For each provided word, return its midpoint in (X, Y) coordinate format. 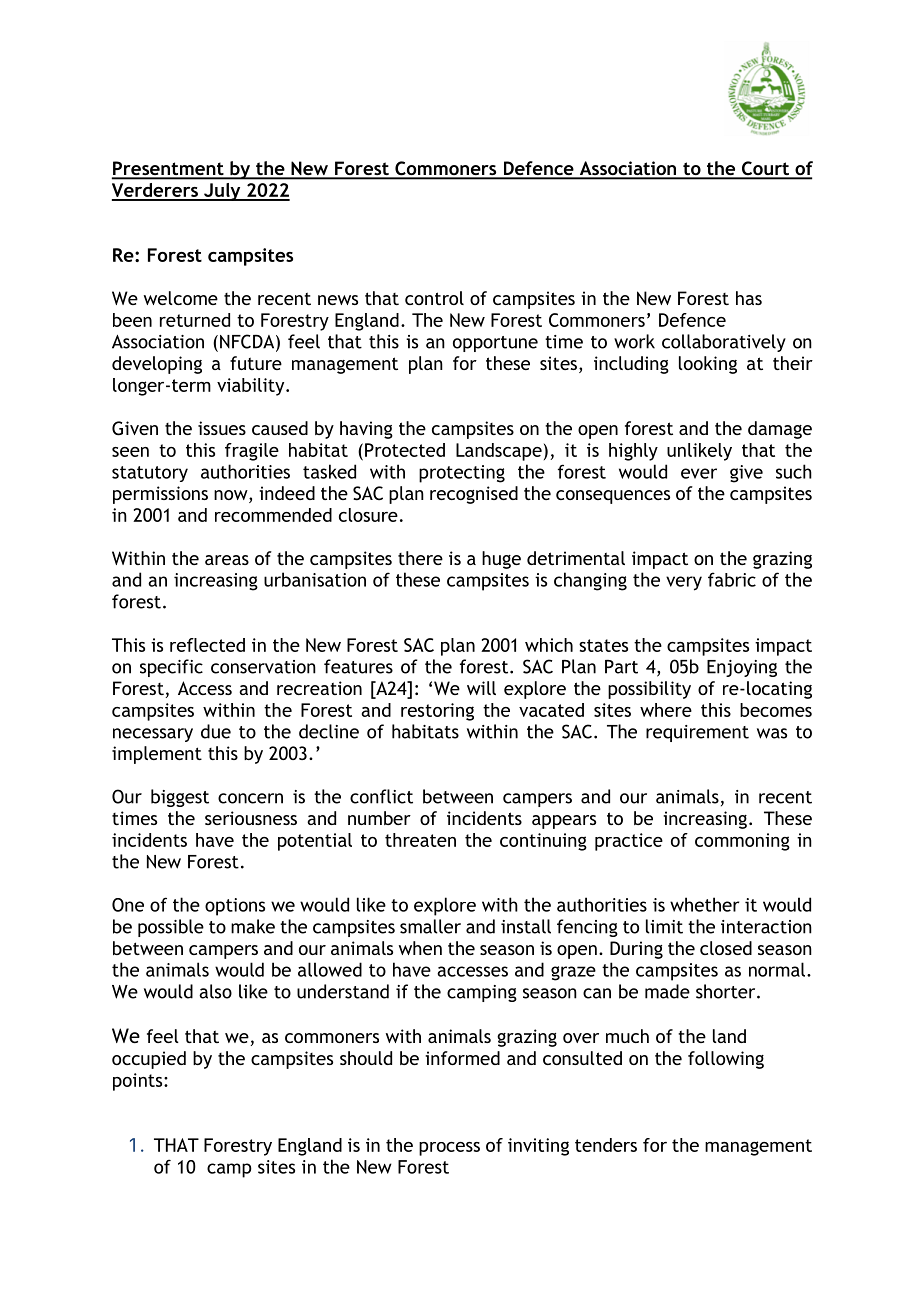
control (434, 298)
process (449, 1149)
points (139, 1082)
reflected (207, 645)
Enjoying (742, 668)
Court (765, 169)
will (481, 688)
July (222, 192)
